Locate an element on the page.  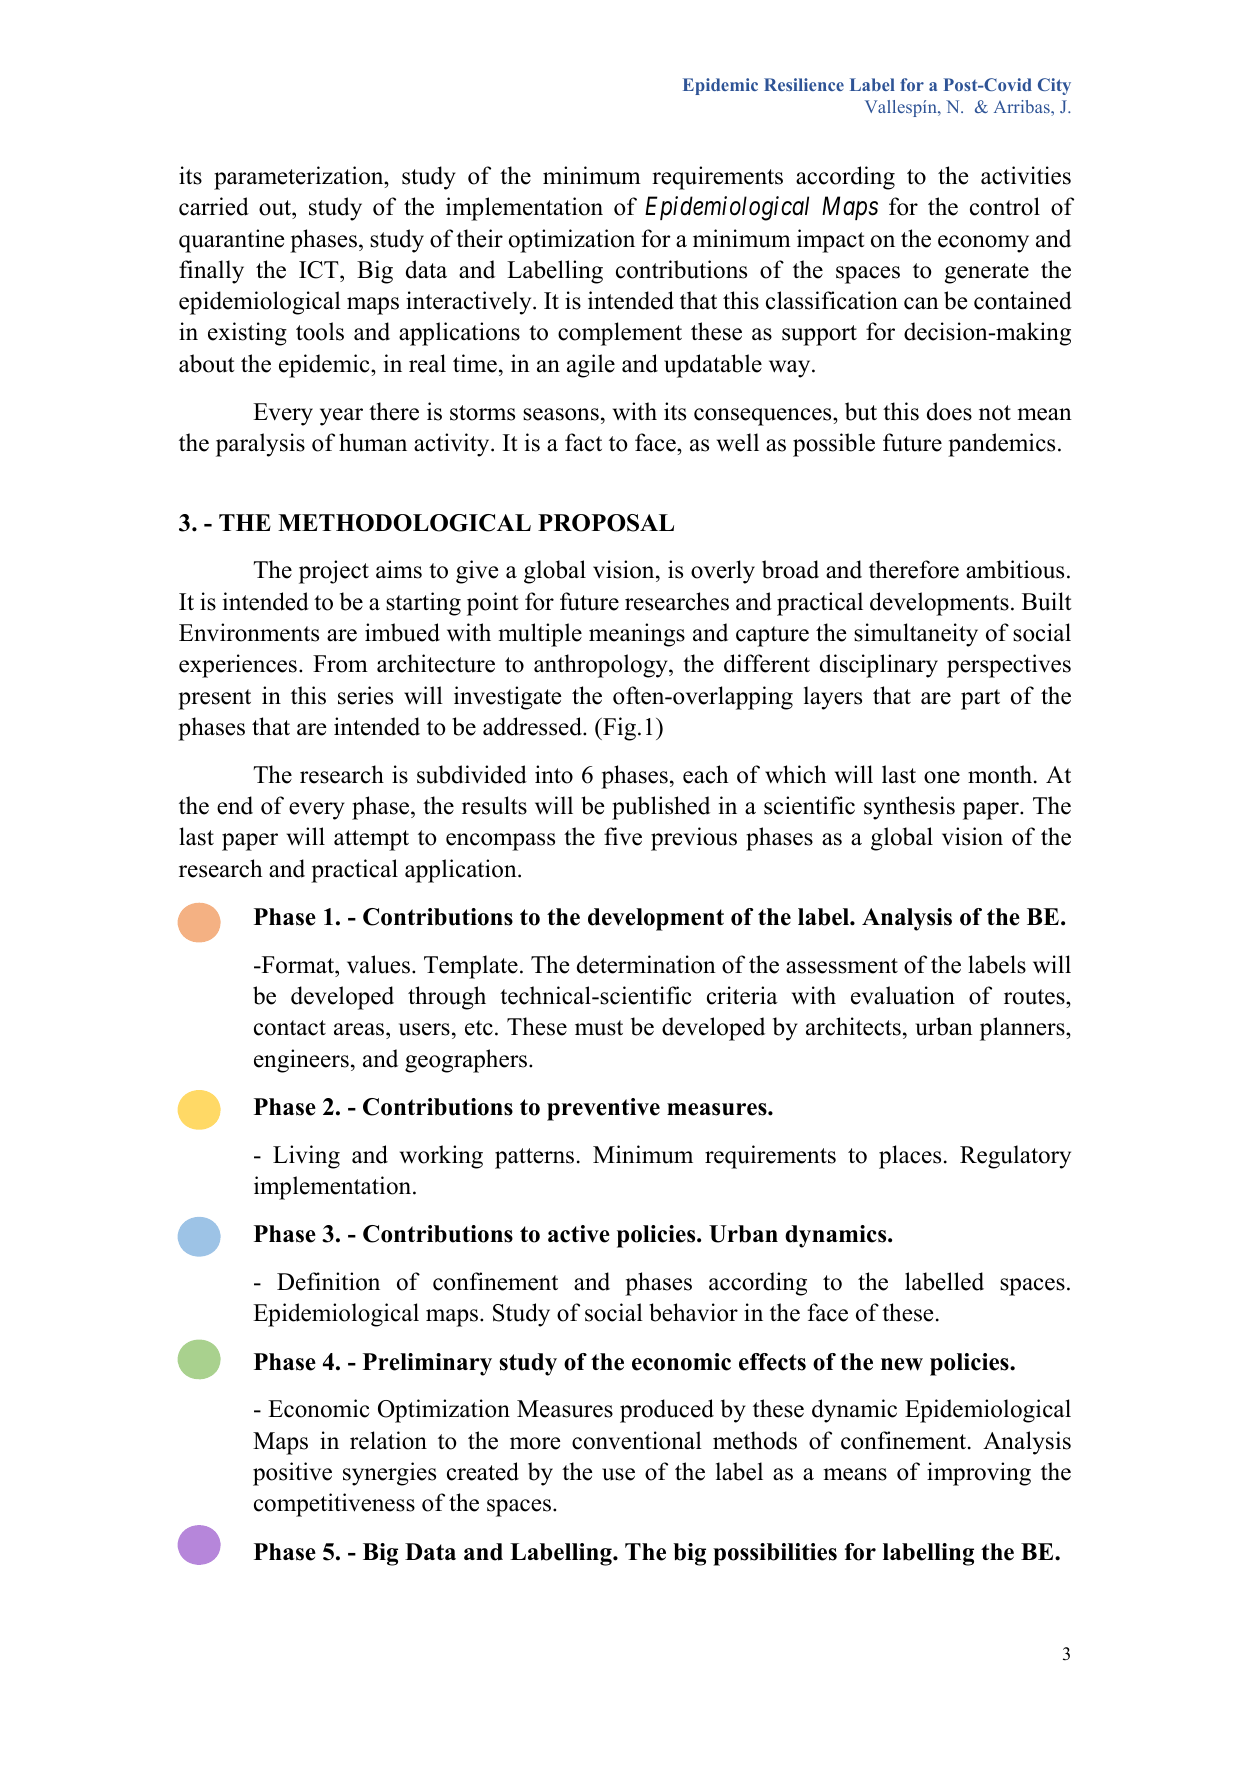
attempt is located at coordinates (371, 840).
